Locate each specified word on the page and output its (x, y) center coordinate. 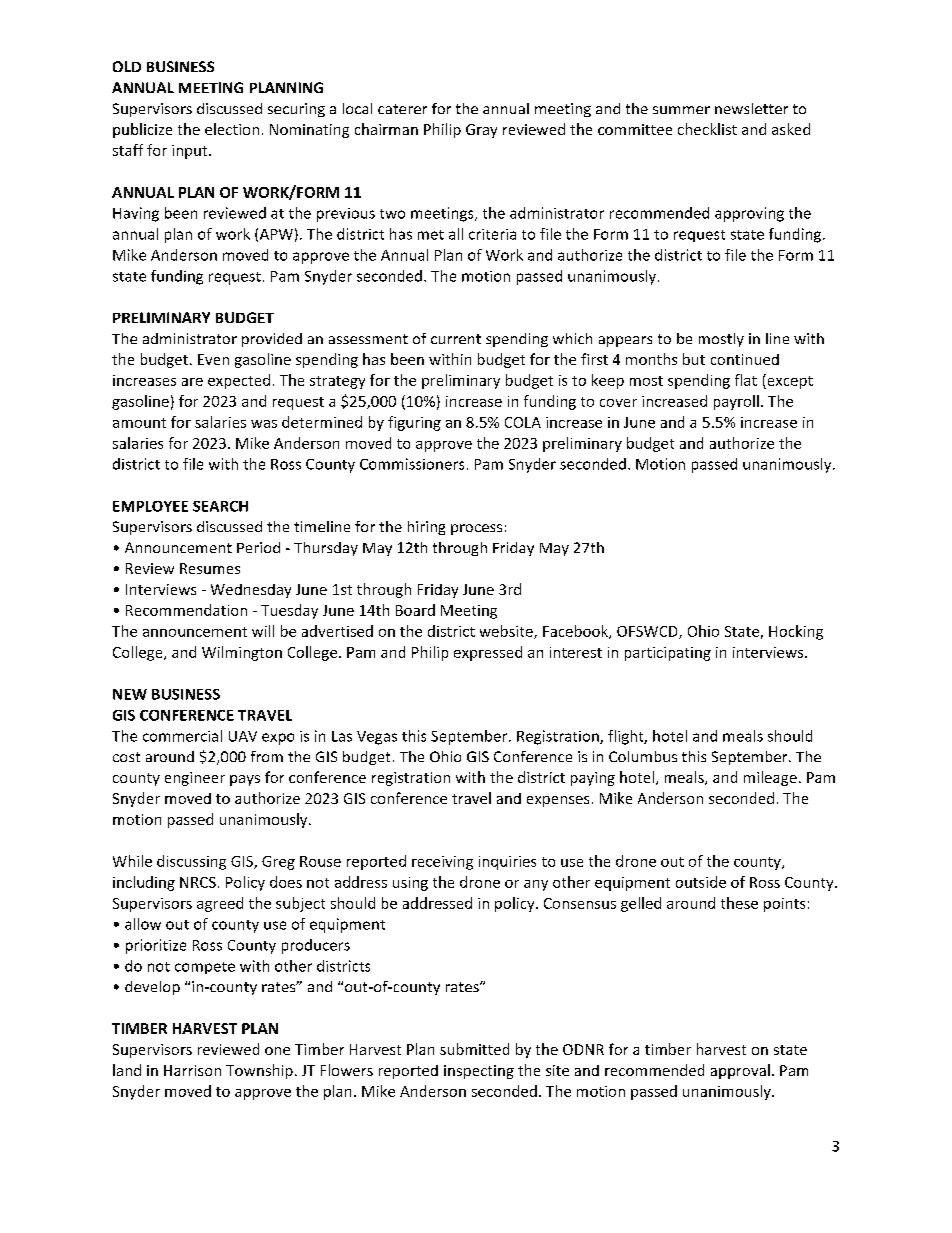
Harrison (192, 1070)
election (232, 129)
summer (681, 110)
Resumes (210, 568)
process (476, 529)
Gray (481, 131)
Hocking (796, 632)
